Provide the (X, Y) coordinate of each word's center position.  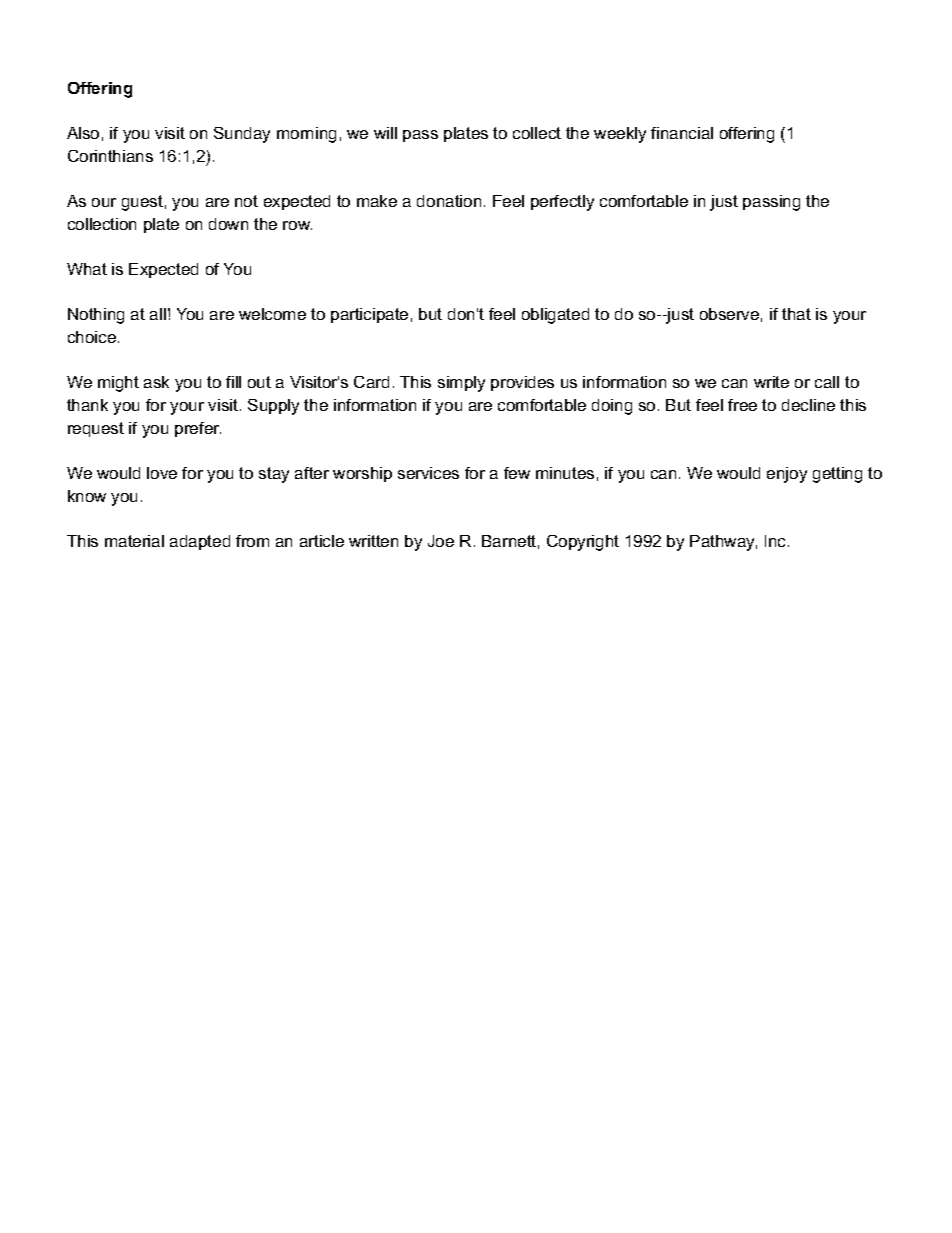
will (385, 133)
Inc (777, 541)
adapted (200, 542)
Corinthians (110, 156)
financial (682, 133)
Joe (441, 541)
